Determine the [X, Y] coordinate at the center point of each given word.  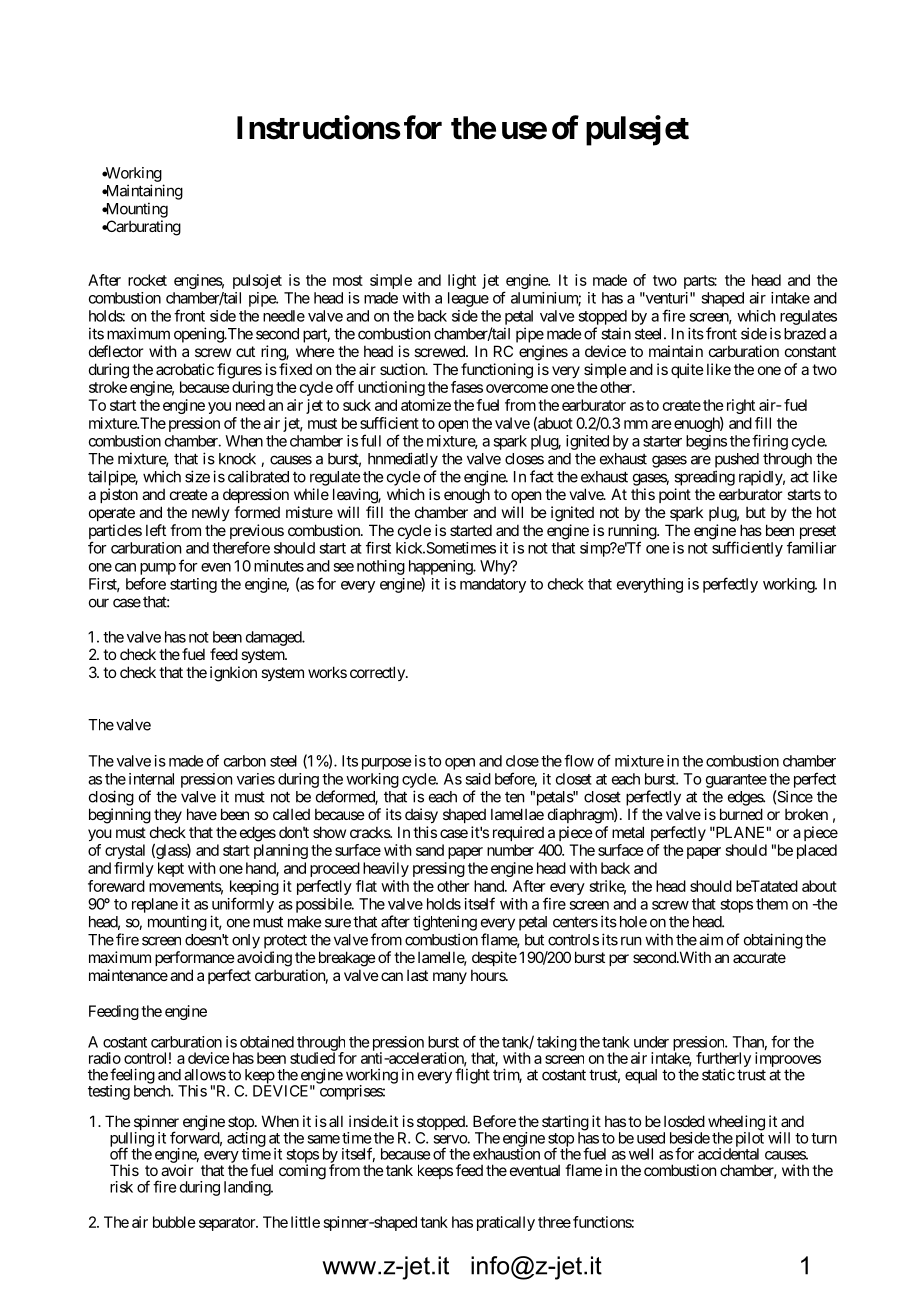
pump [158, 569]
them [772, 904]
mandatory [493, 585]
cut [245, 351]
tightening [445, 923]
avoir [177, 1170]
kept [171, 869]
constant [810, 351]
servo [450, 1139]
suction [403, 369]
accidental [728, 1154]
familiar [812, 547]
